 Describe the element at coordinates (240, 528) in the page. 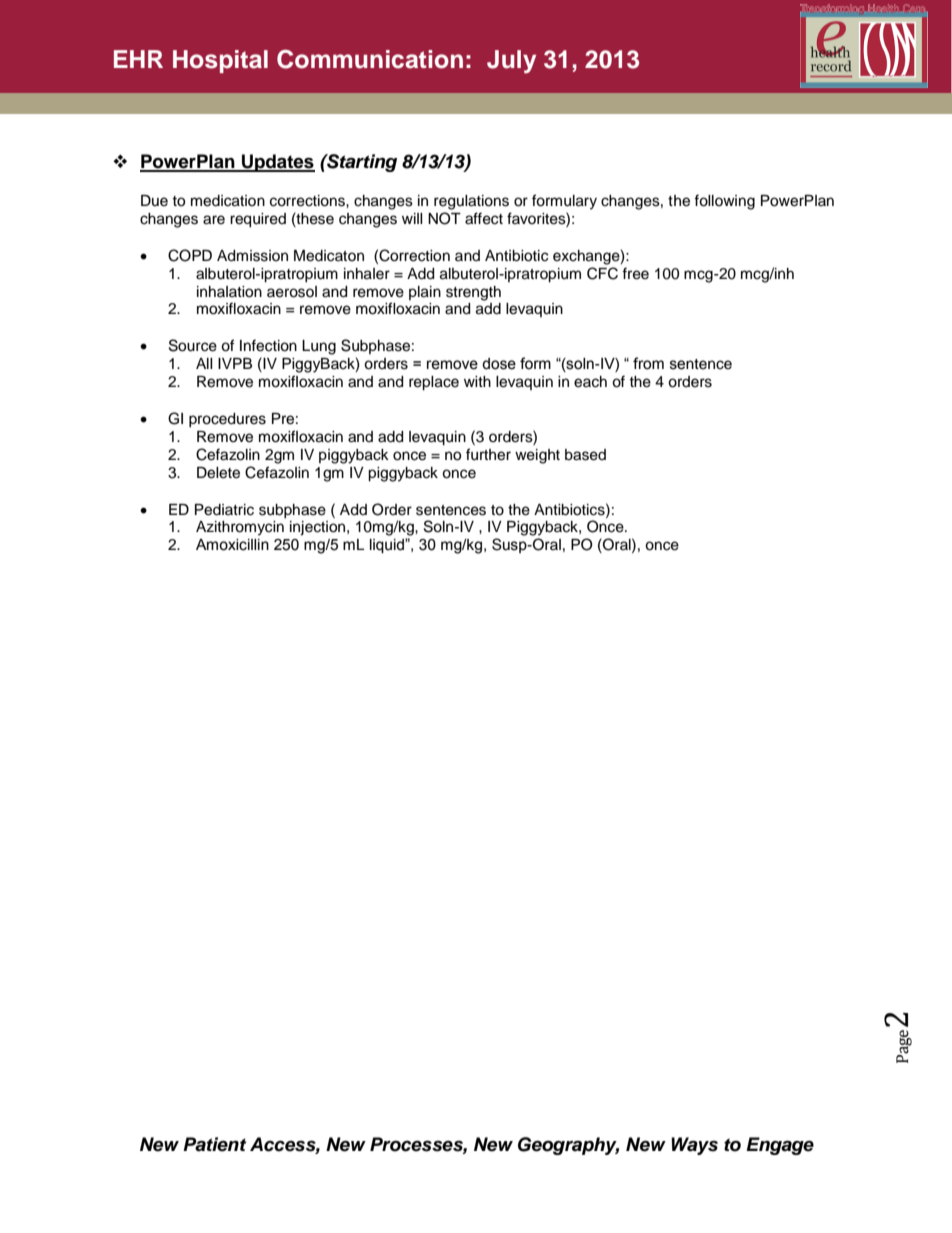

I see `Azithromycin` at that location.
